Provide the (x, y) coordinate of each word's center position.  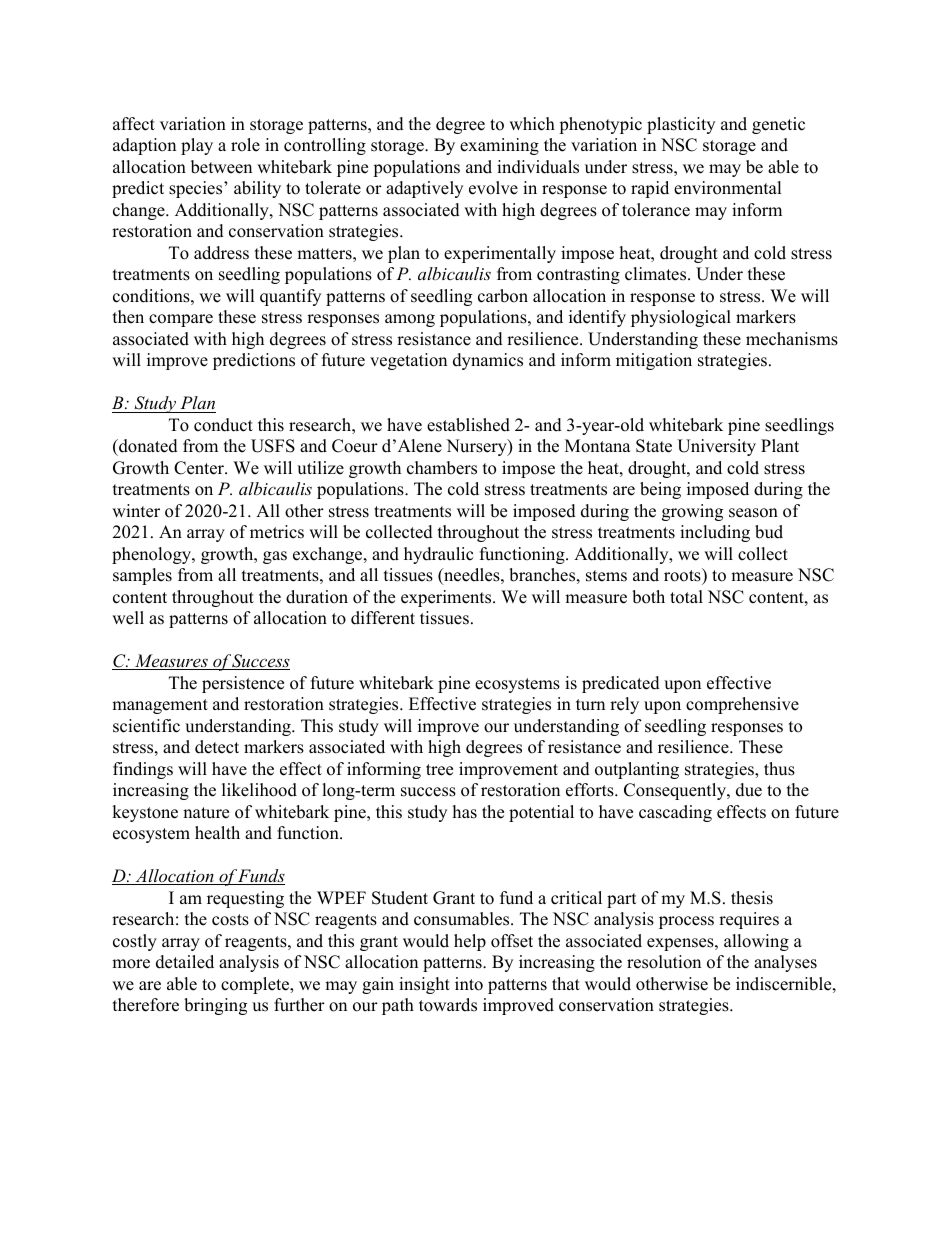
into (469, 984)
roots (683, 575)
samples (142, 576)
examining (499, 146)
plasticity (681, 125)
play (197, 146)
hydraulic (438, 555)
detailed (185, 962)
